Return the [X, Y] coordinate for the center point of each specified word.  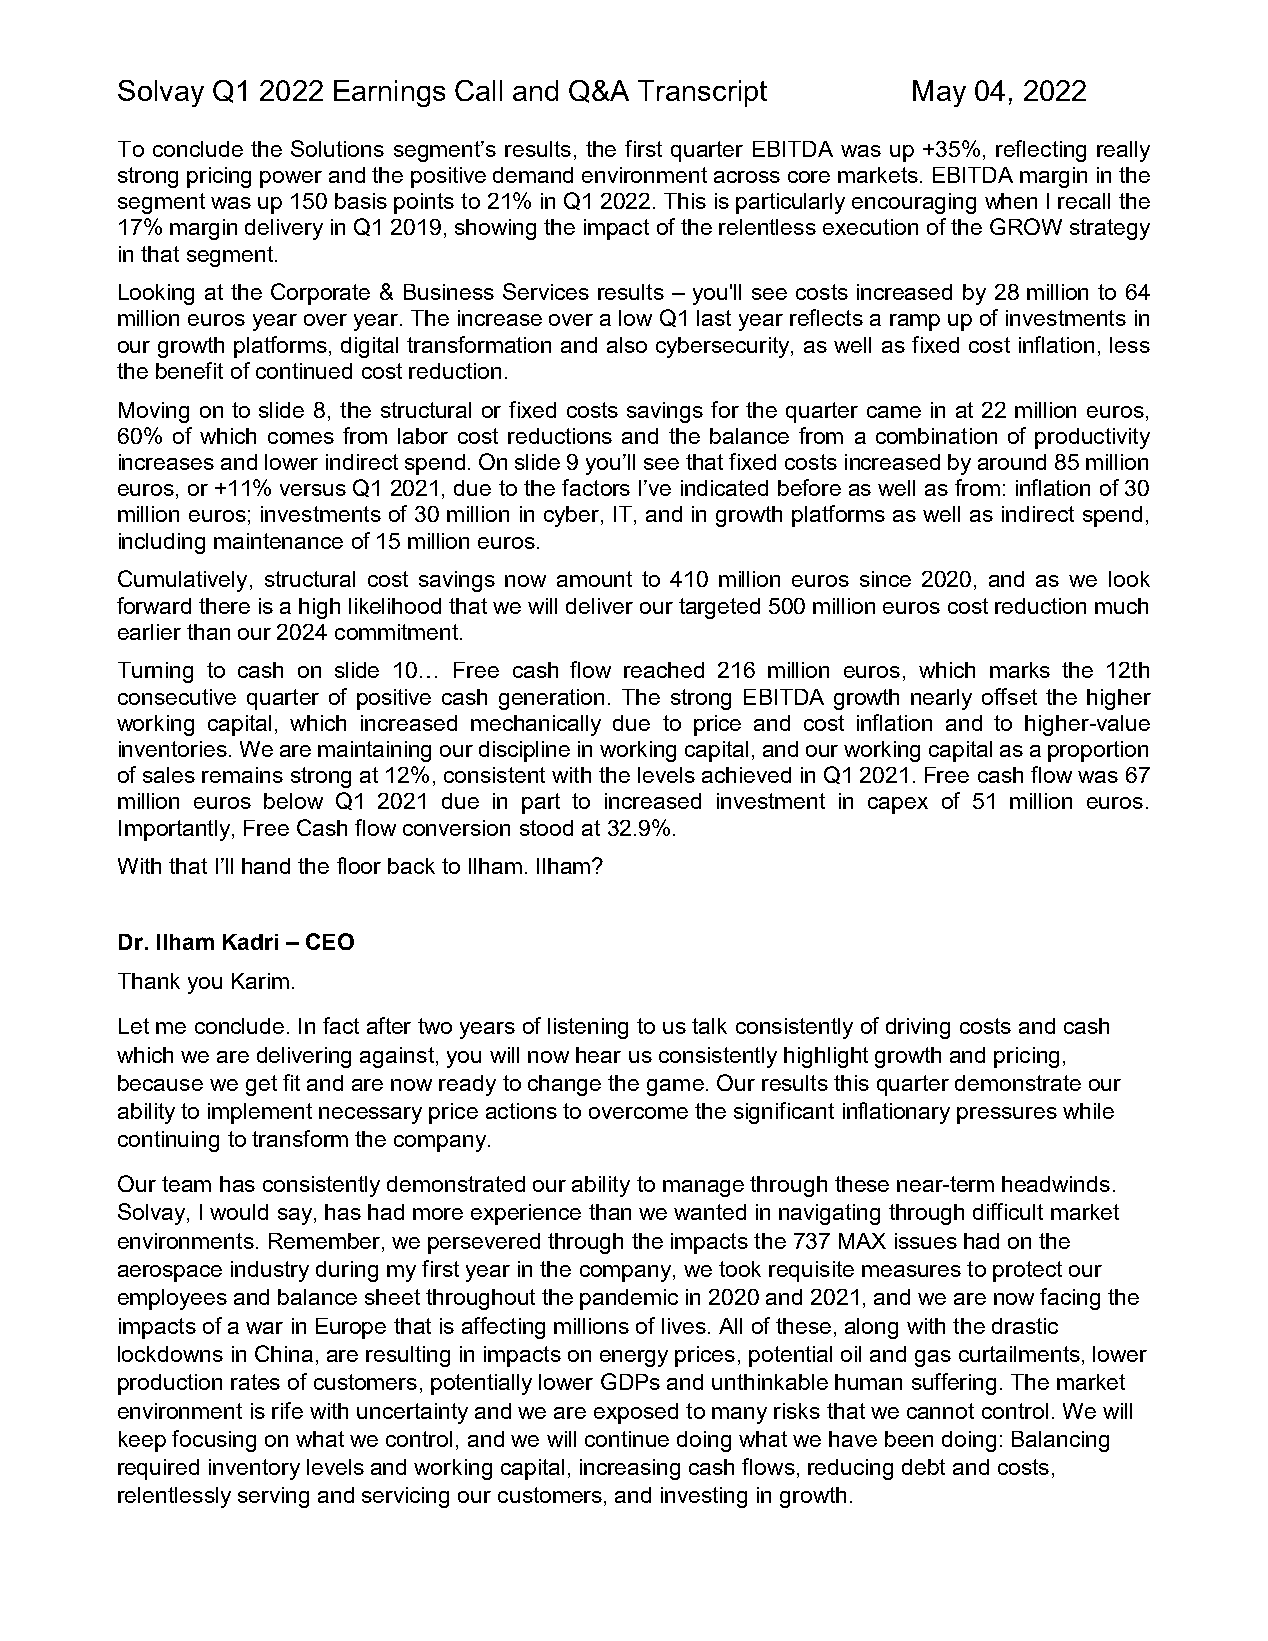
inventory [254, 1469]
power [291, 179]
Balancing [1060, 1441]
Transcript [702, 93]
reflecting [1041, 151]
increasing [630, 1469]
